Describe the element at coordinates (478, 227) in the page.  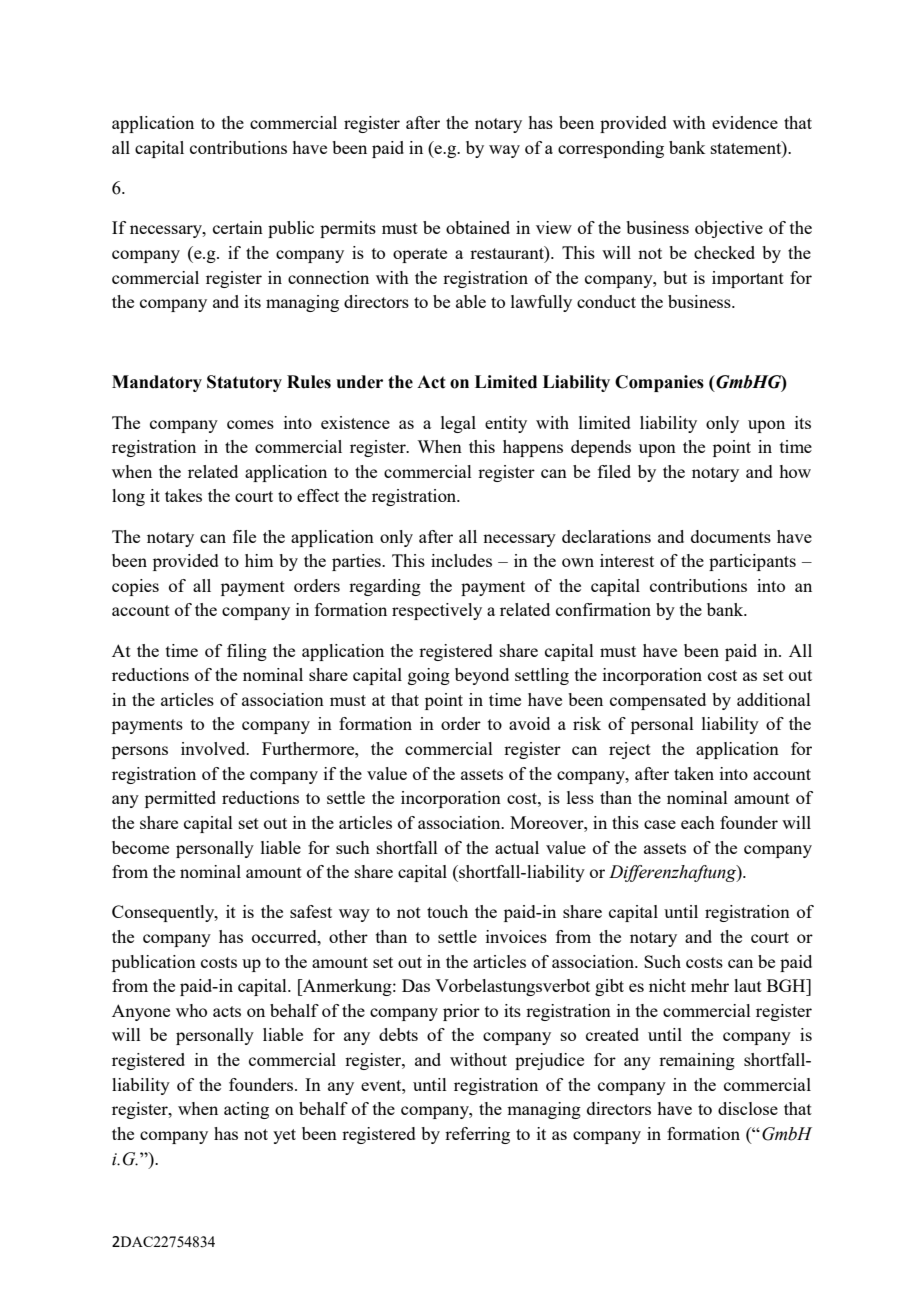
I see `obtained` at that location.
